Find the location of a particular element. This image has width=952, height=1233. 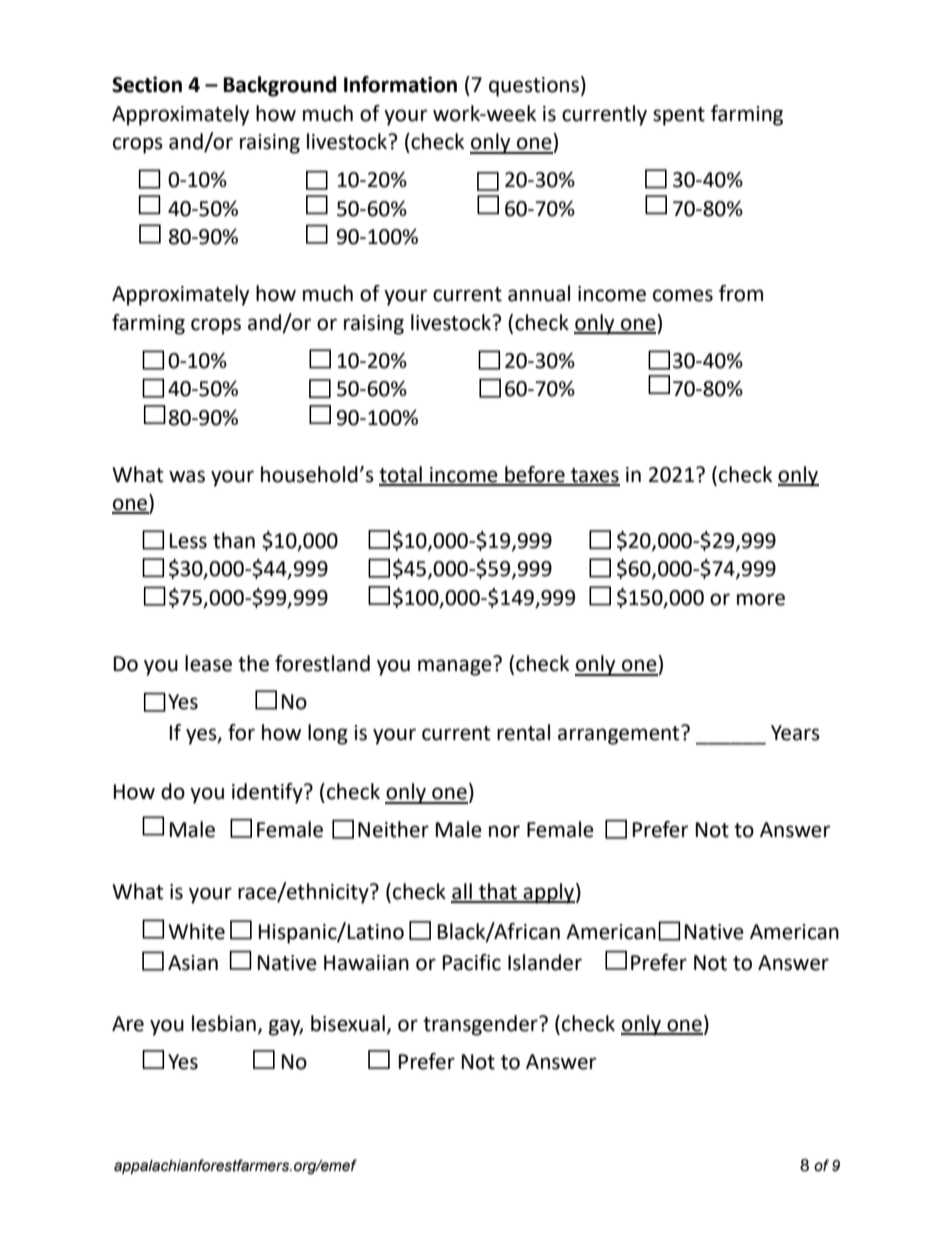

Information is located at coordinates (400, 84).
